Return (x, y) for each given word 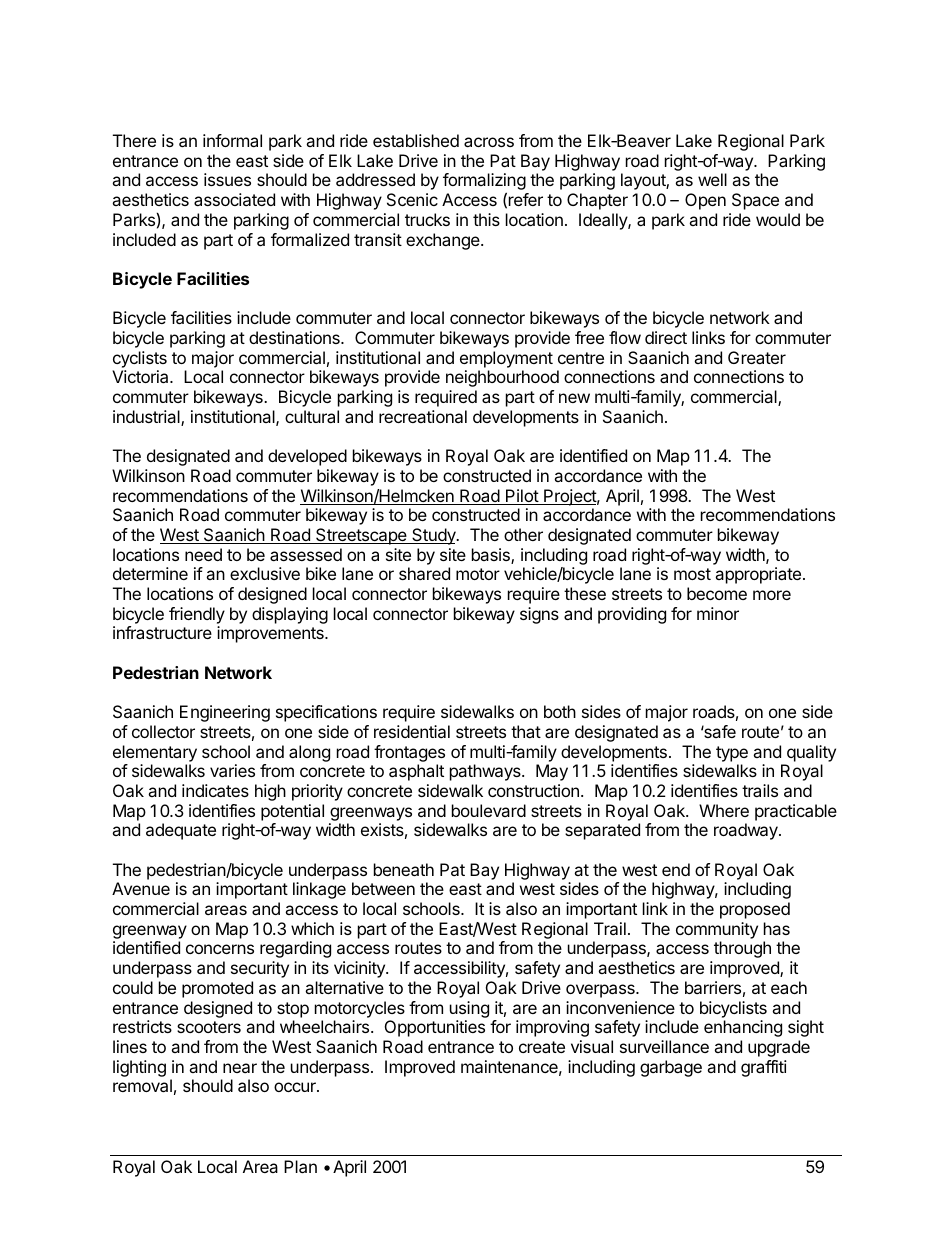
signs (539, 615)
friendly (197, 615)
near (240, 1068)
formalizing (484, 183)
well (712, 179)
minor (718, 613)
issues (227, 179)
